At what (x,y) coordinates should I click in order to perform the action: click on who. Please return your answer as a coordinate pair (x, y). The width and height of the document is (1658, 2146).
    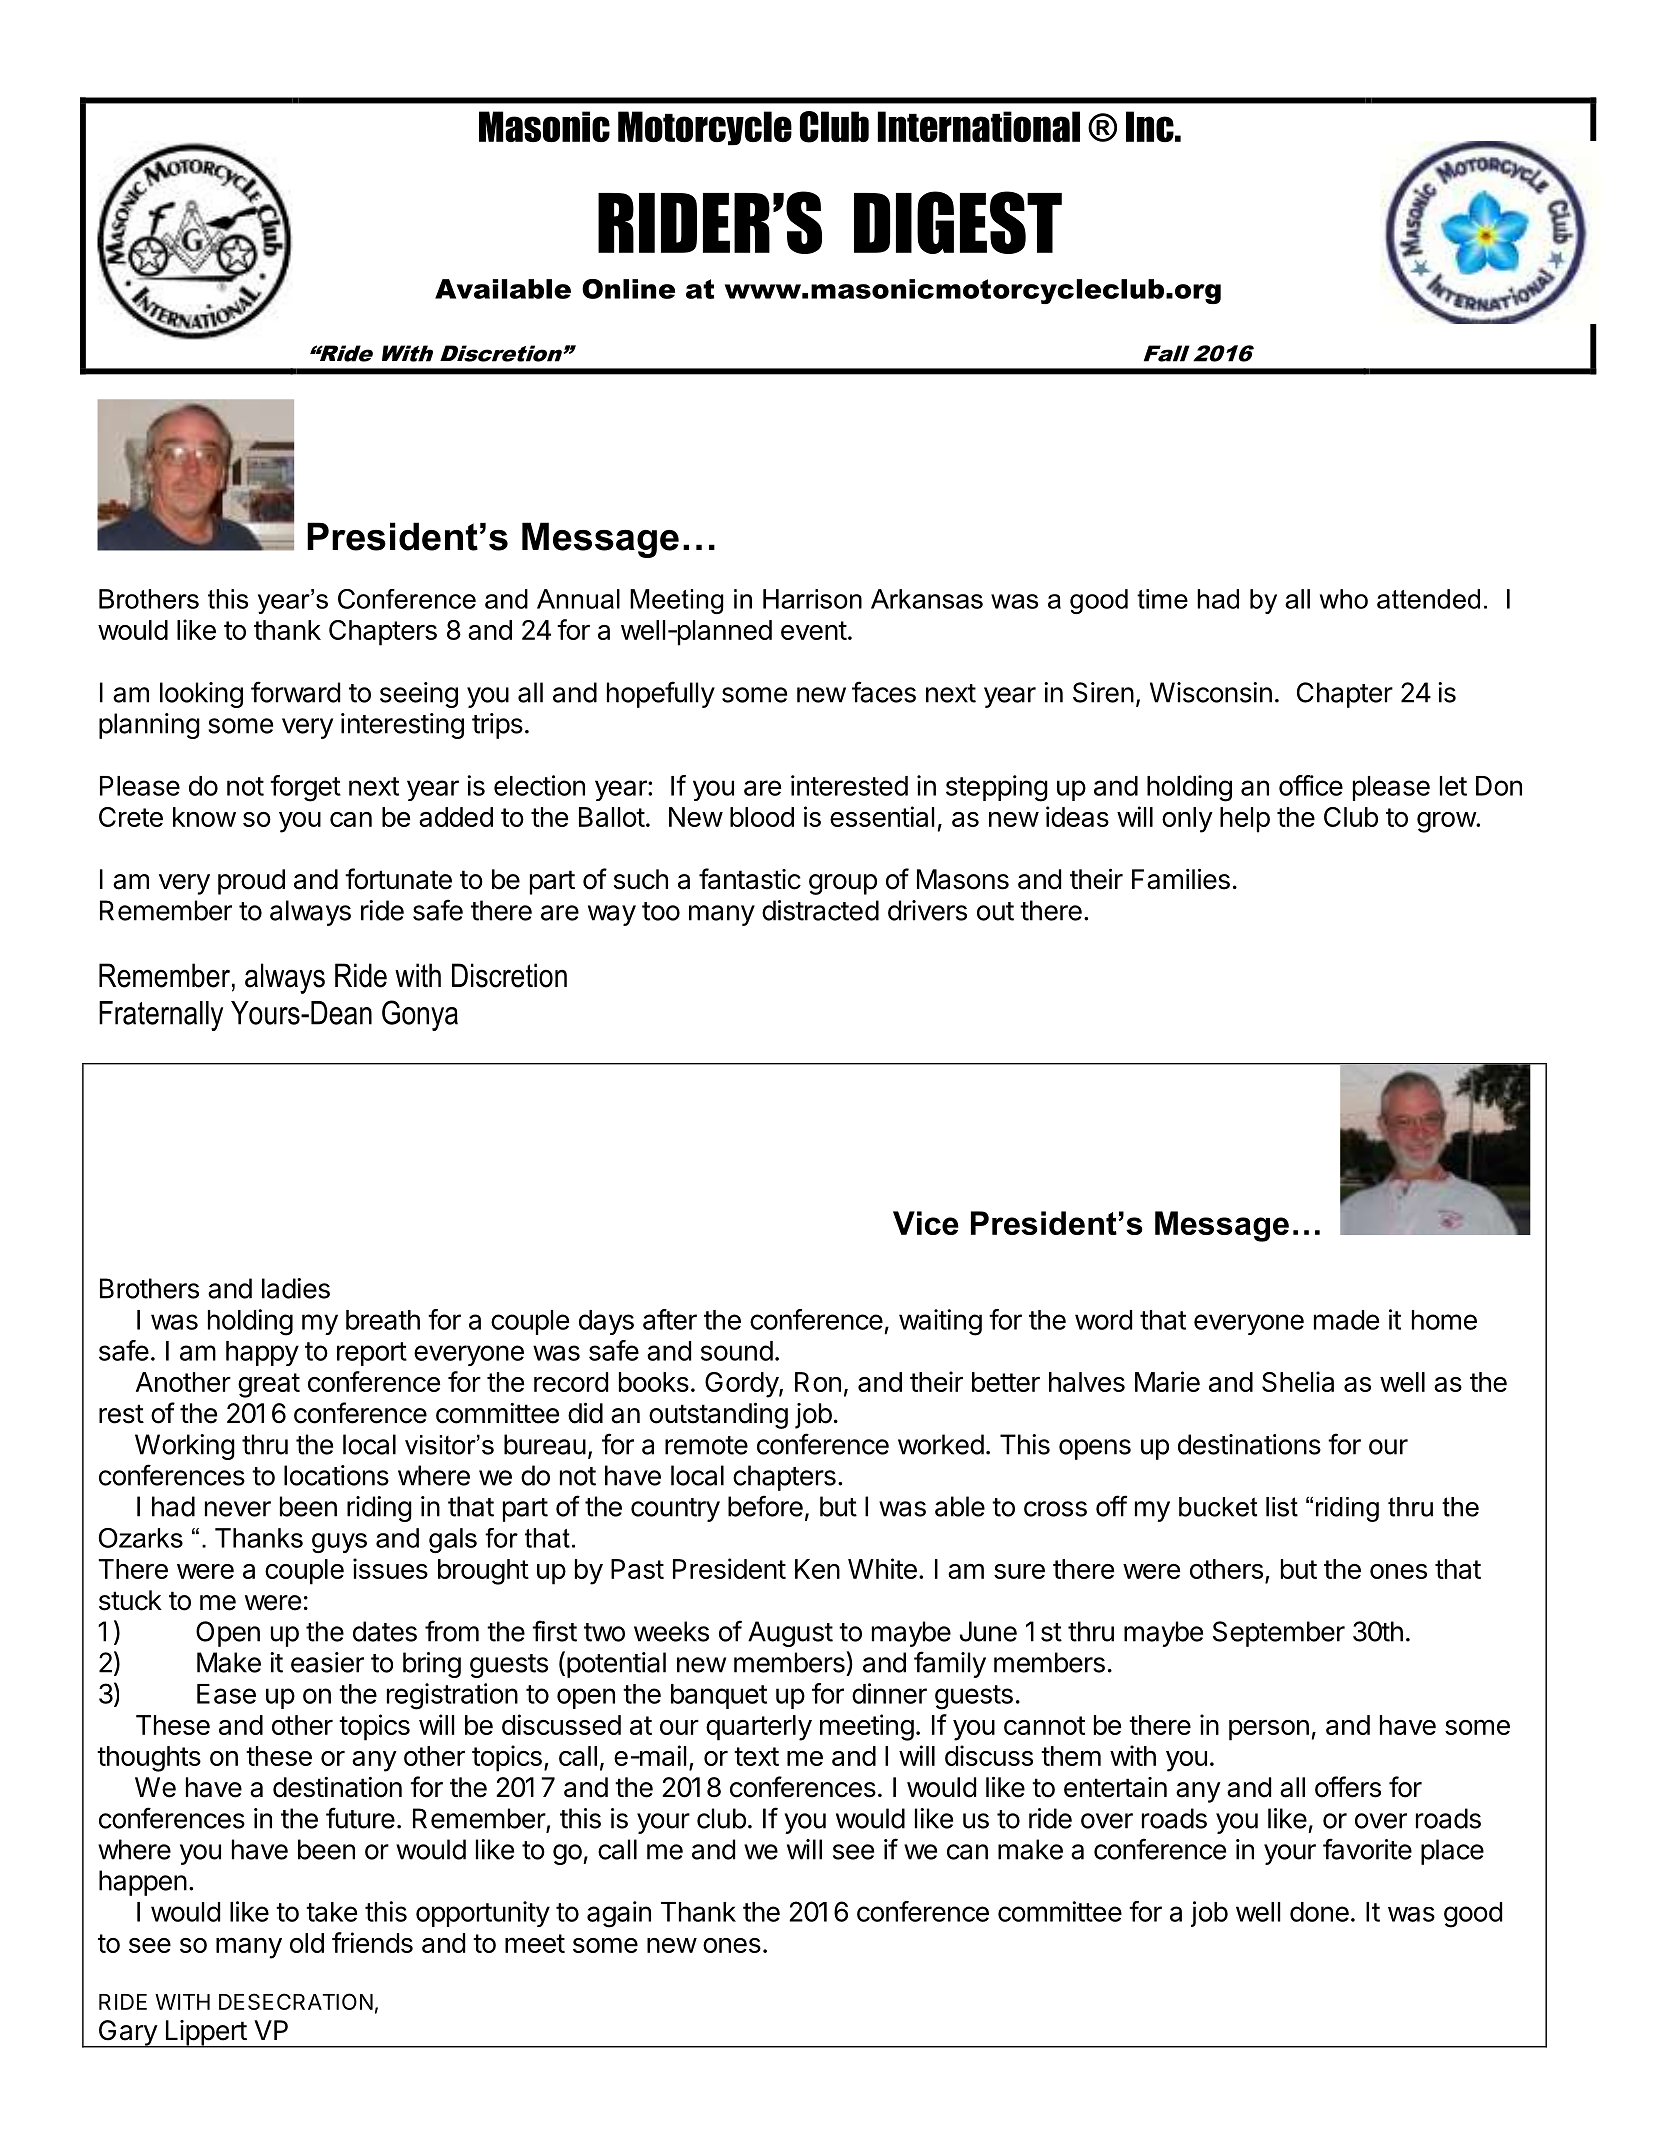
    Looking at the image, I should click on (1344, 599).
